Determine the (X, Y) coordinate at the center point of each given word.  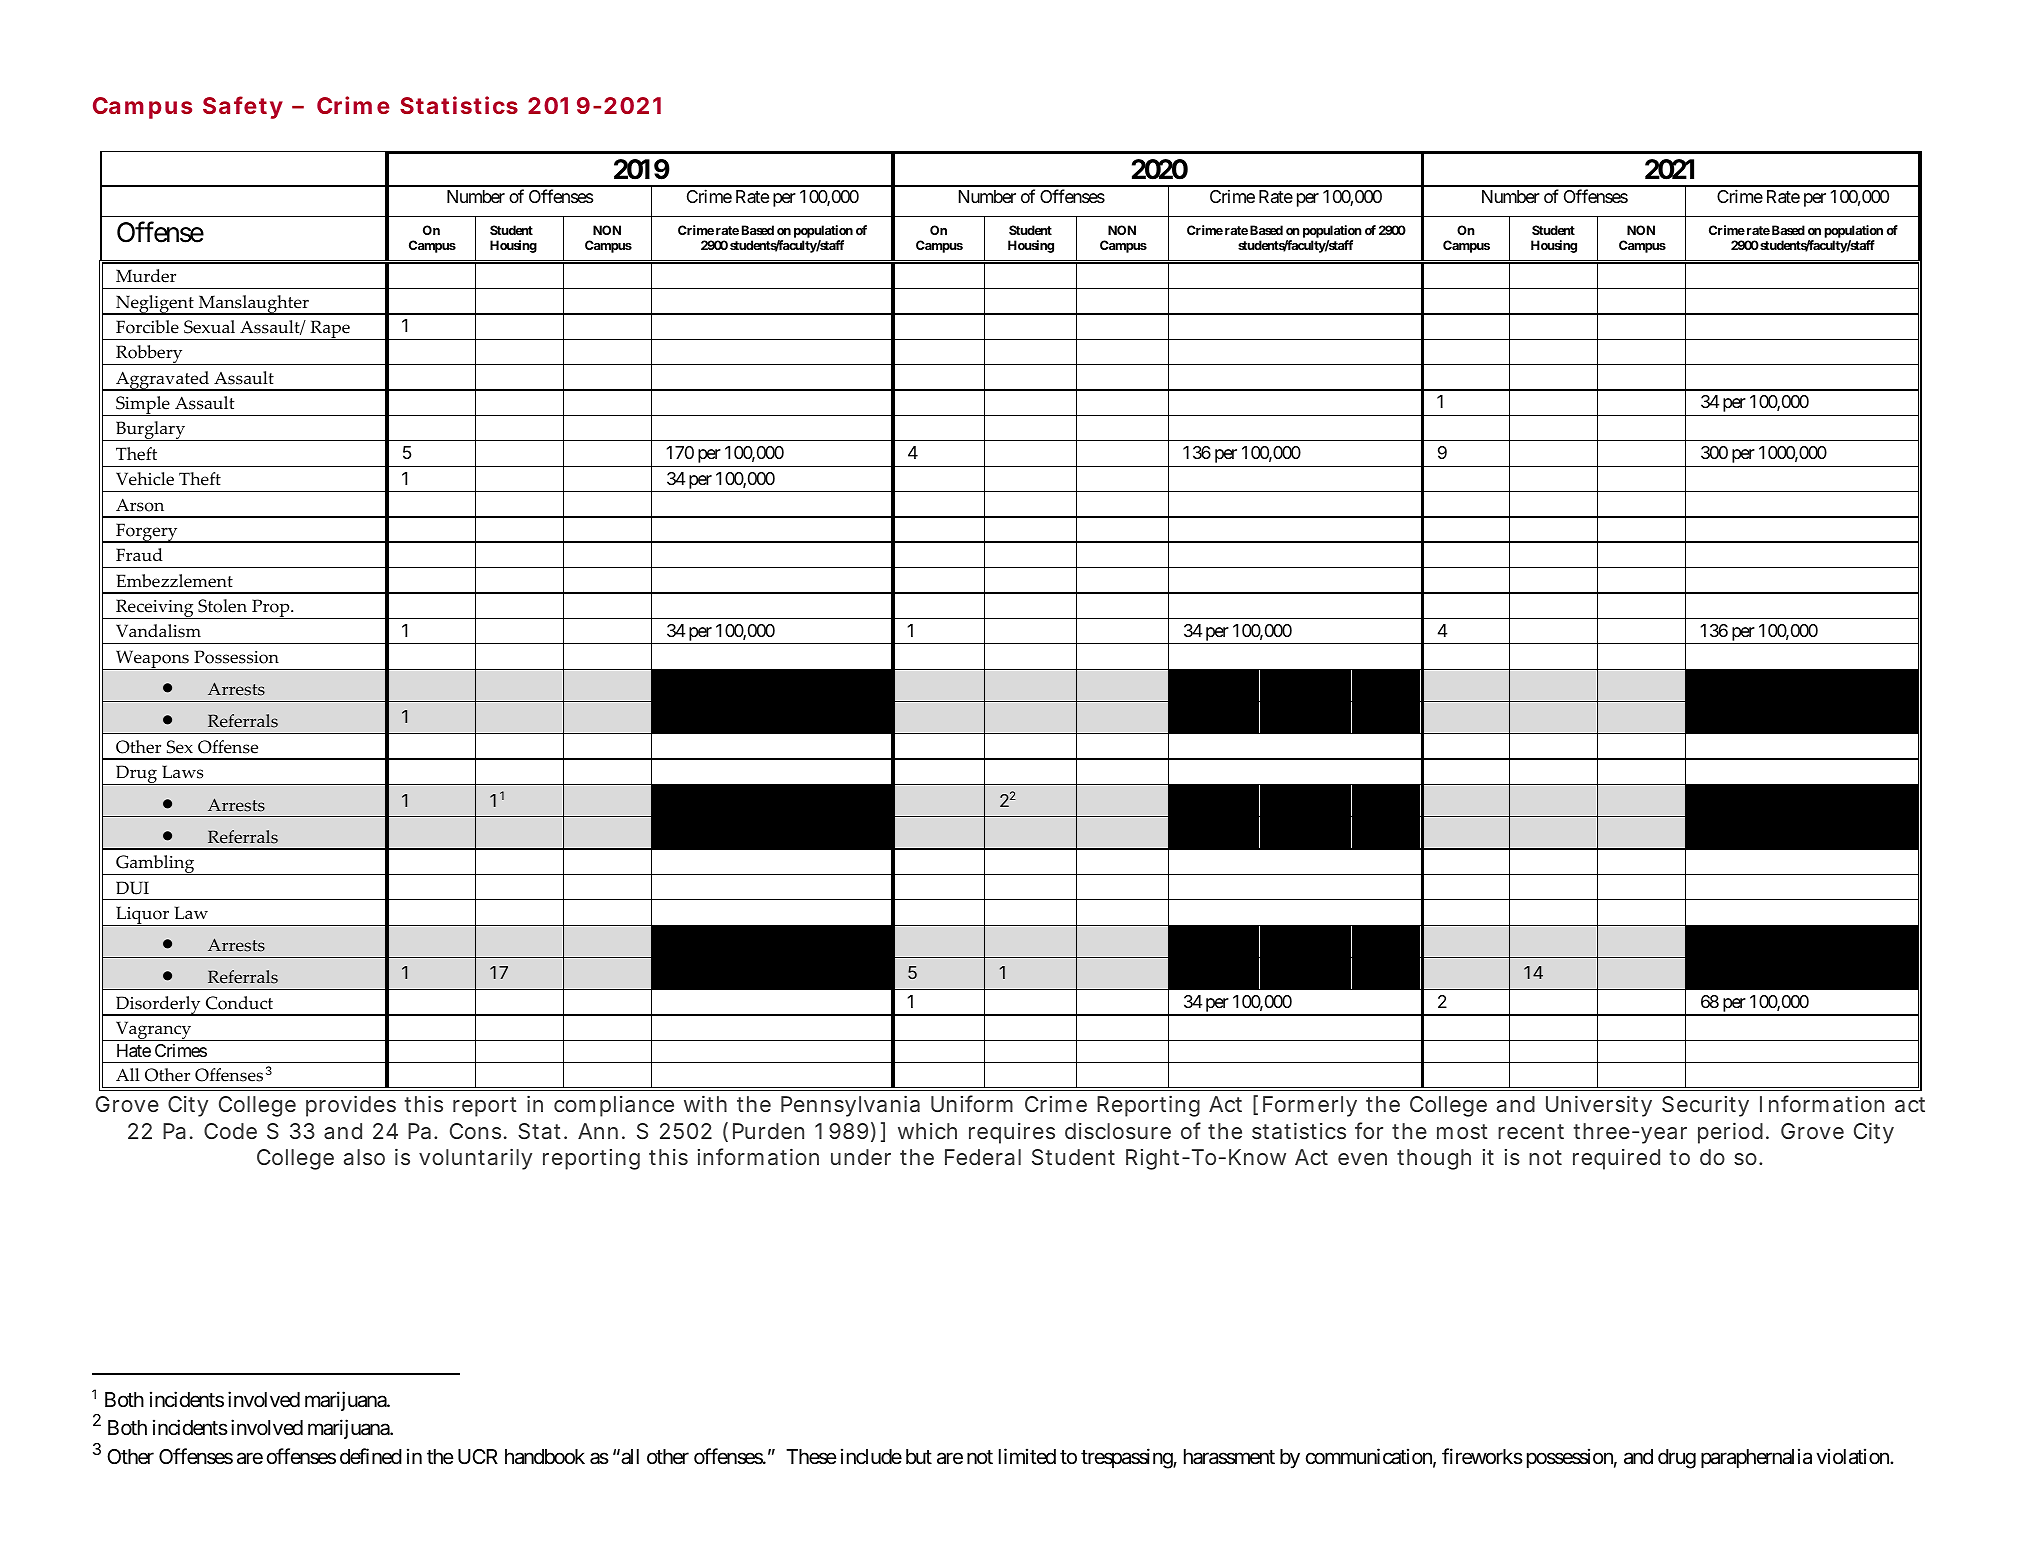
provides (351, 1106)
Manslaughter (253, 305)
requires (1012, 1133)
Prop (271, 609)
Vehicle (145, 479)
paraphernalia (1756, 1458)
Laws (182, 772)
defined (371, 1456)
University (1599, 1106)
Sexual (209, 327)
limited (1027, 1456)
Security (1705, 1106)
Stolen (222, 606)
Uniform (972, 1103)
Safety (243, 107)
